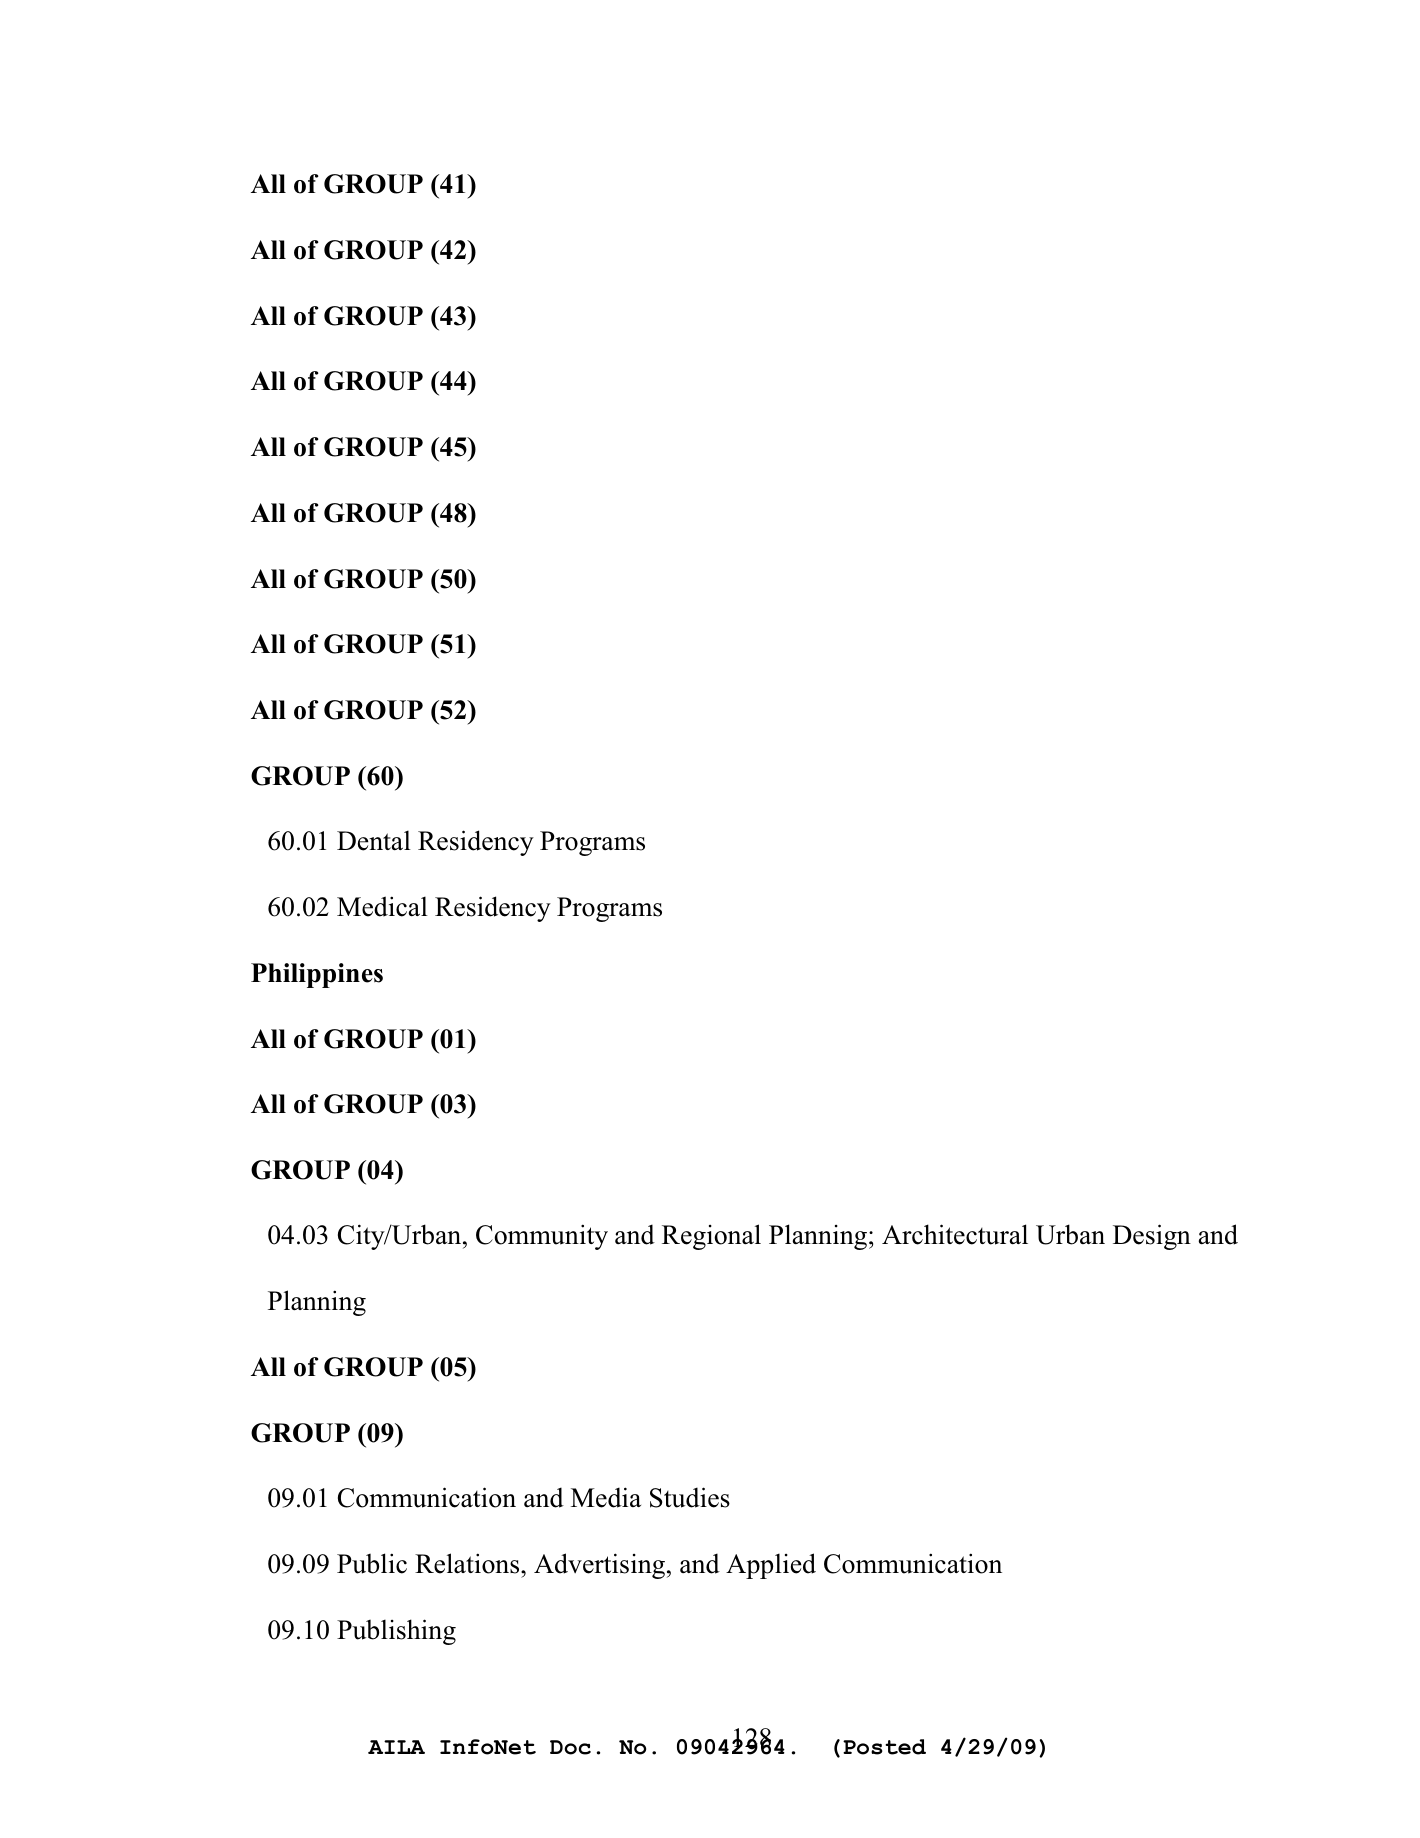  What do you see at coordinates (884, 1747) in the screenshot?
I see `Posted` at bounding box center [884, 1747].
